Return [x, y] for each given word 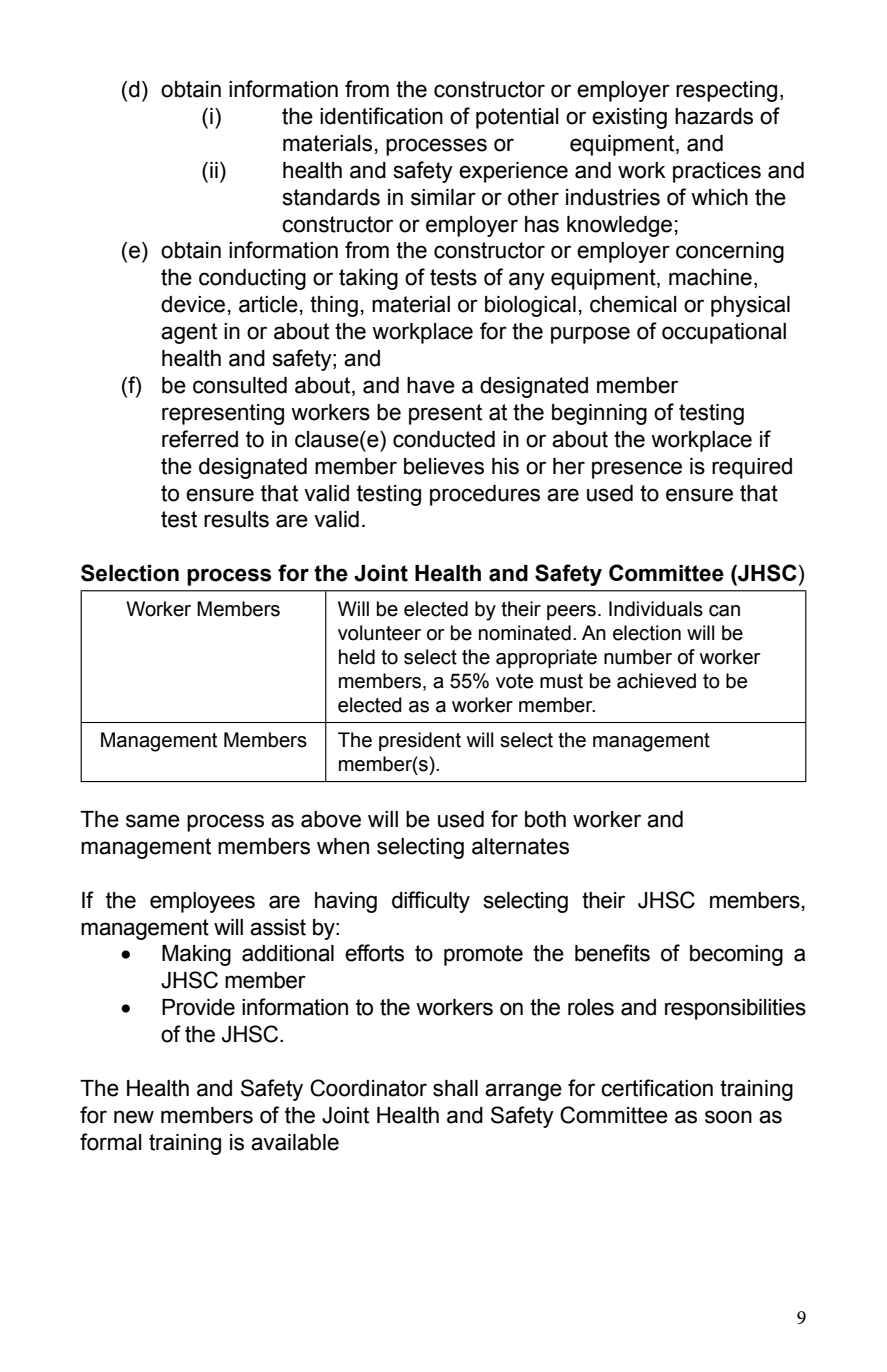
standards [331, 197]
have [431, 385]
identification [381, 116]
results [236, 519]
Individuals [656, 609]
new [134, 1117]
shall [455, 1088]
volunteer [379, 633]
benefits [612, 953]
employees [202, 902]
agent [189, 333]
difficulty [431, 902]
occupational [724, 333]
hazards [714, 116]
